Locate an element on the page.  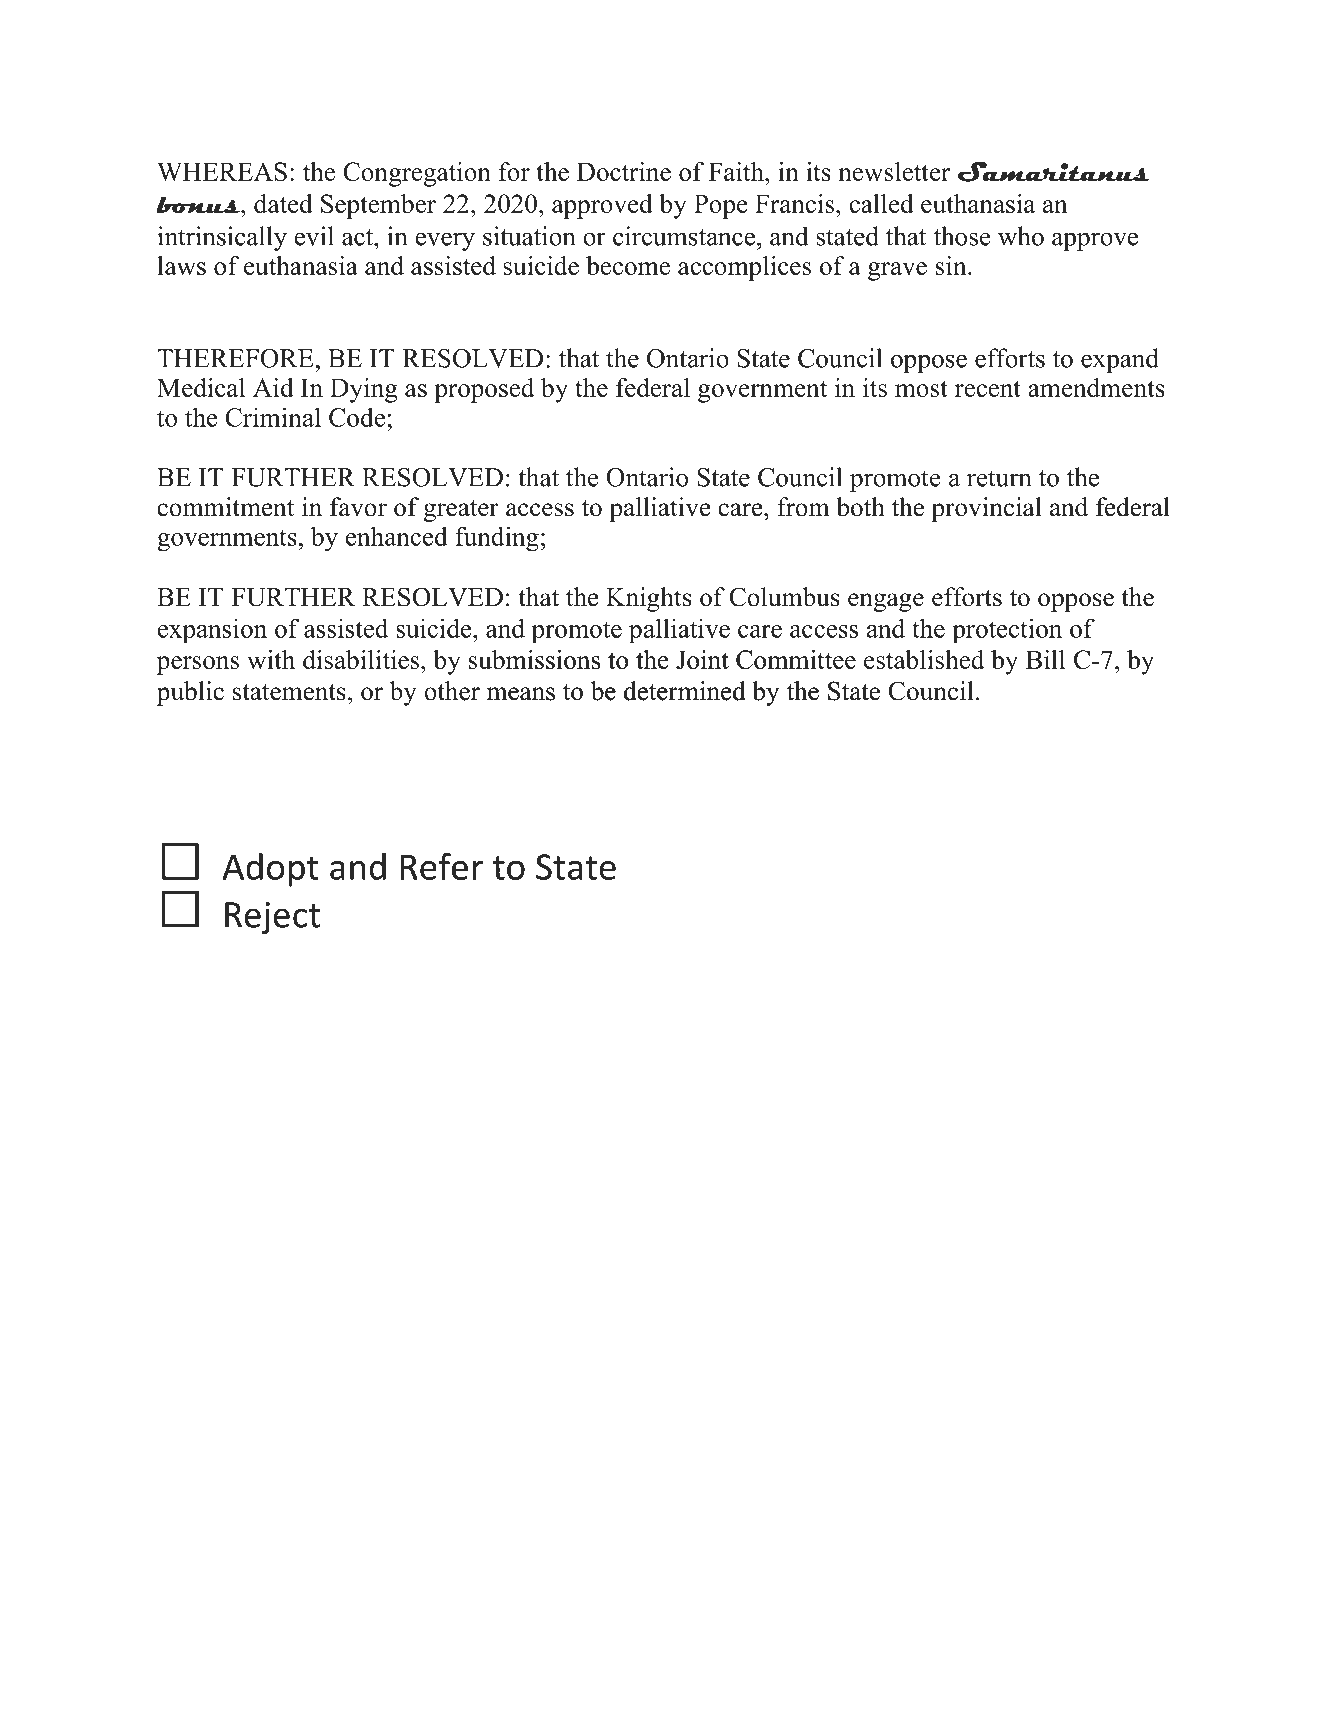
Doctrine is located at coordinates (624, 171).
